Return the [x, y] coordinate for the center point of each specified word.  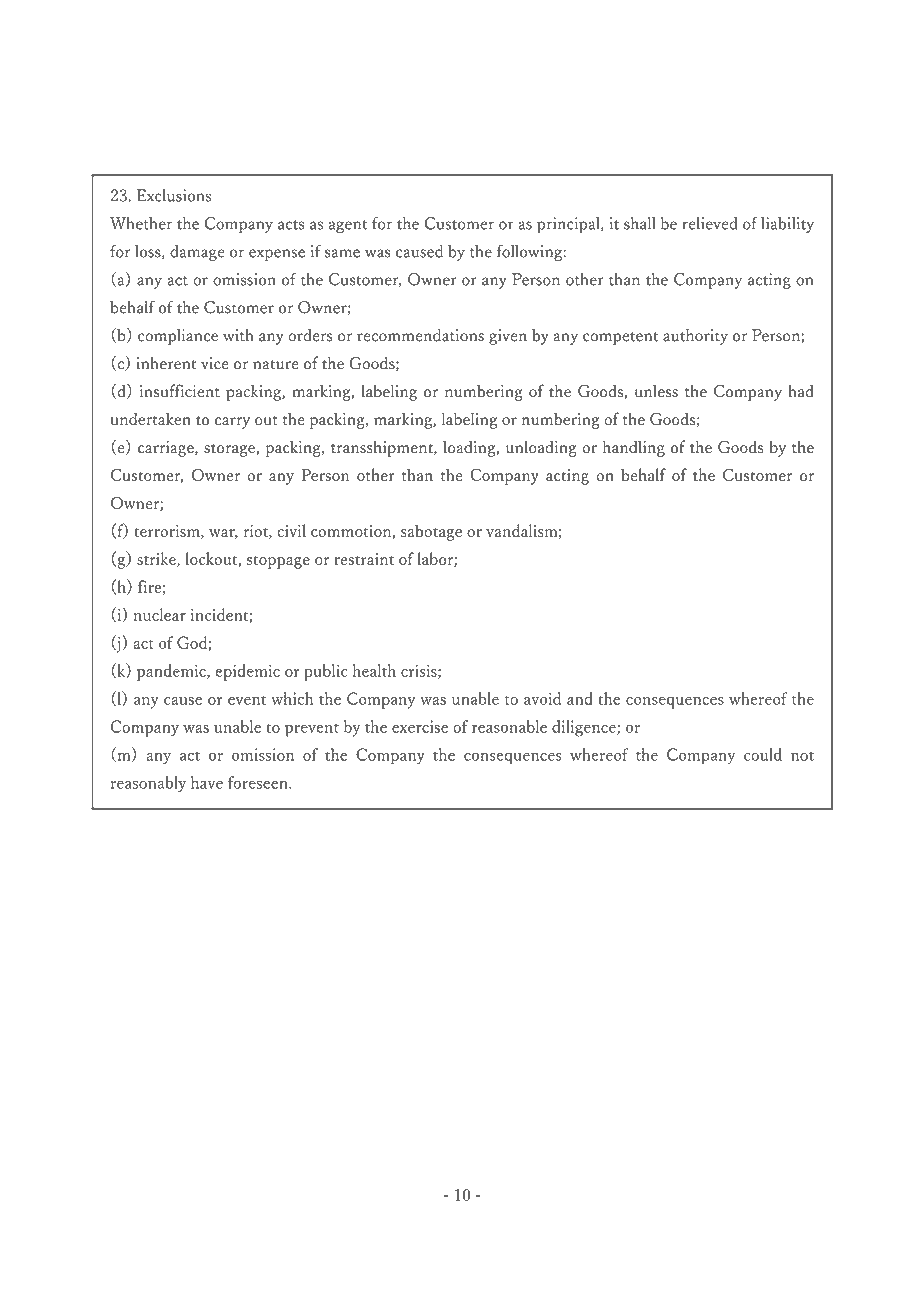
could [763, 754]
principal [569, 225]
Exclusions [174, 195]
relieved [709, 223]
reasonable [509, 726]
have [207, 782]
